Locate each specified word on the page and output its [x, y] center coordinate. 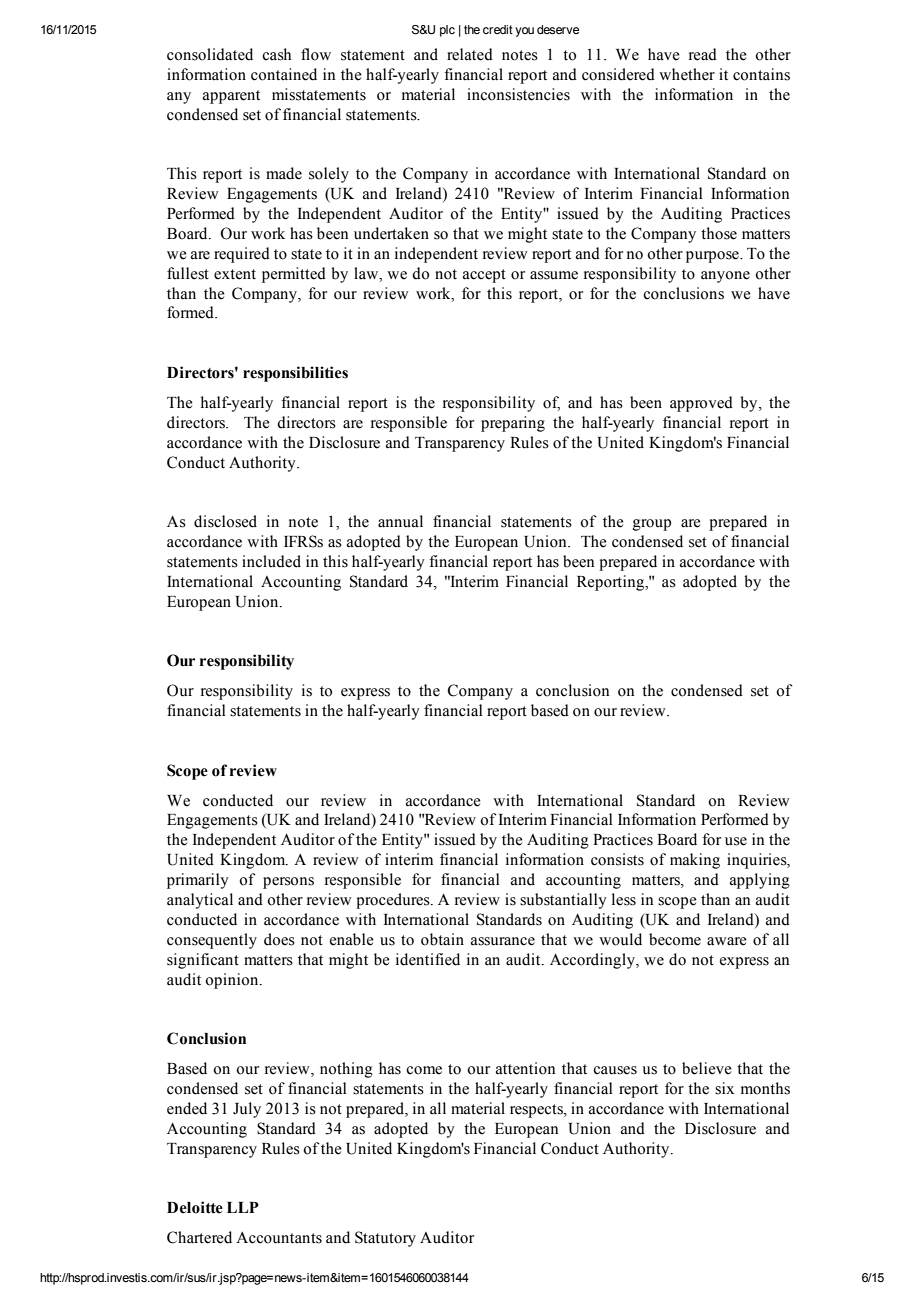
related [470, 54]
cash [276, 54]
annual [400, 521]
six [724, 1088]
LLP [243, 1207]
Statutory [385, 1239]
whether [687, 74]
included [271, 561]
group [652, 525]
